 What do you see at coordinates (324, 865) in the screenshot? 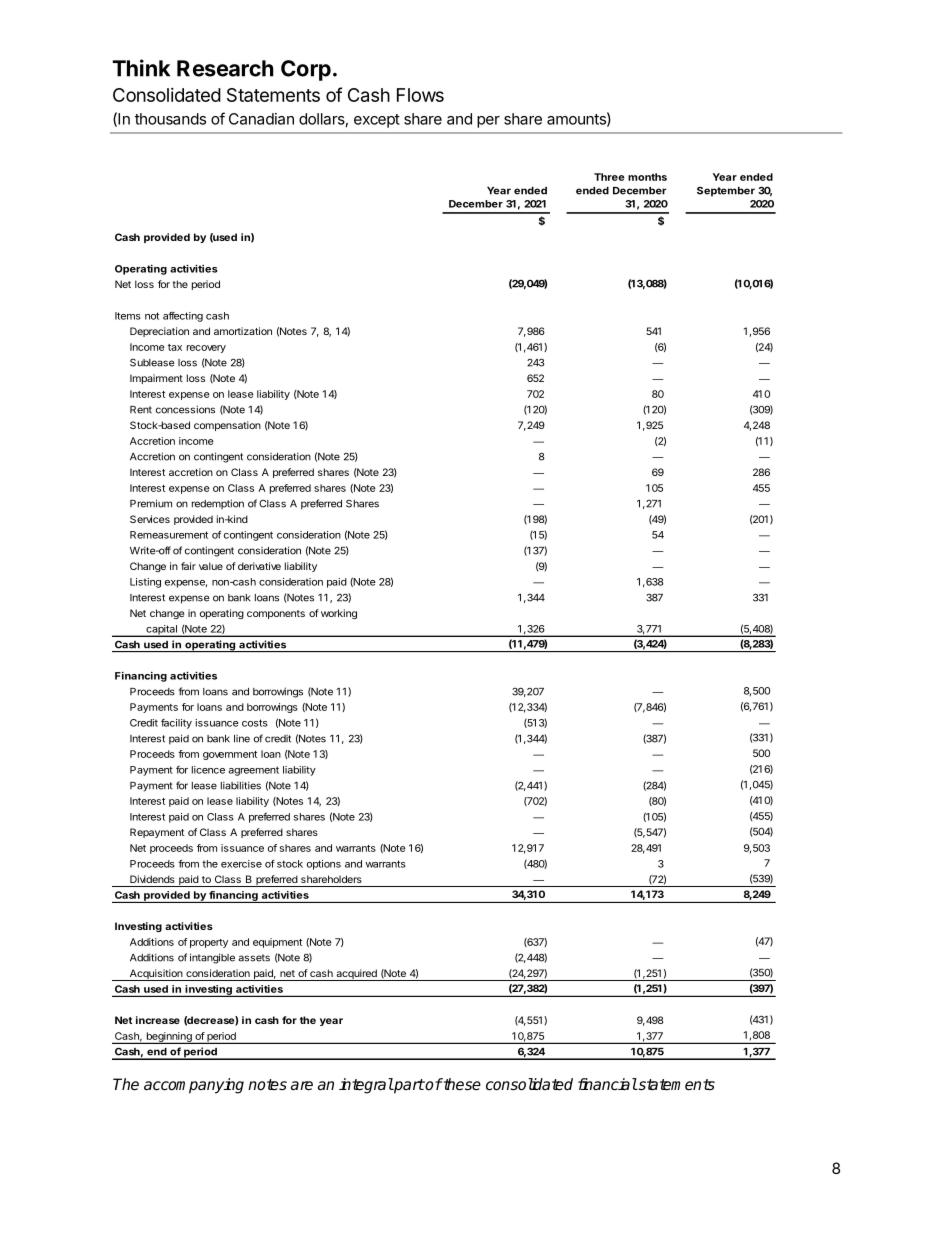
I see `options` at bounding box center [324, 865].
